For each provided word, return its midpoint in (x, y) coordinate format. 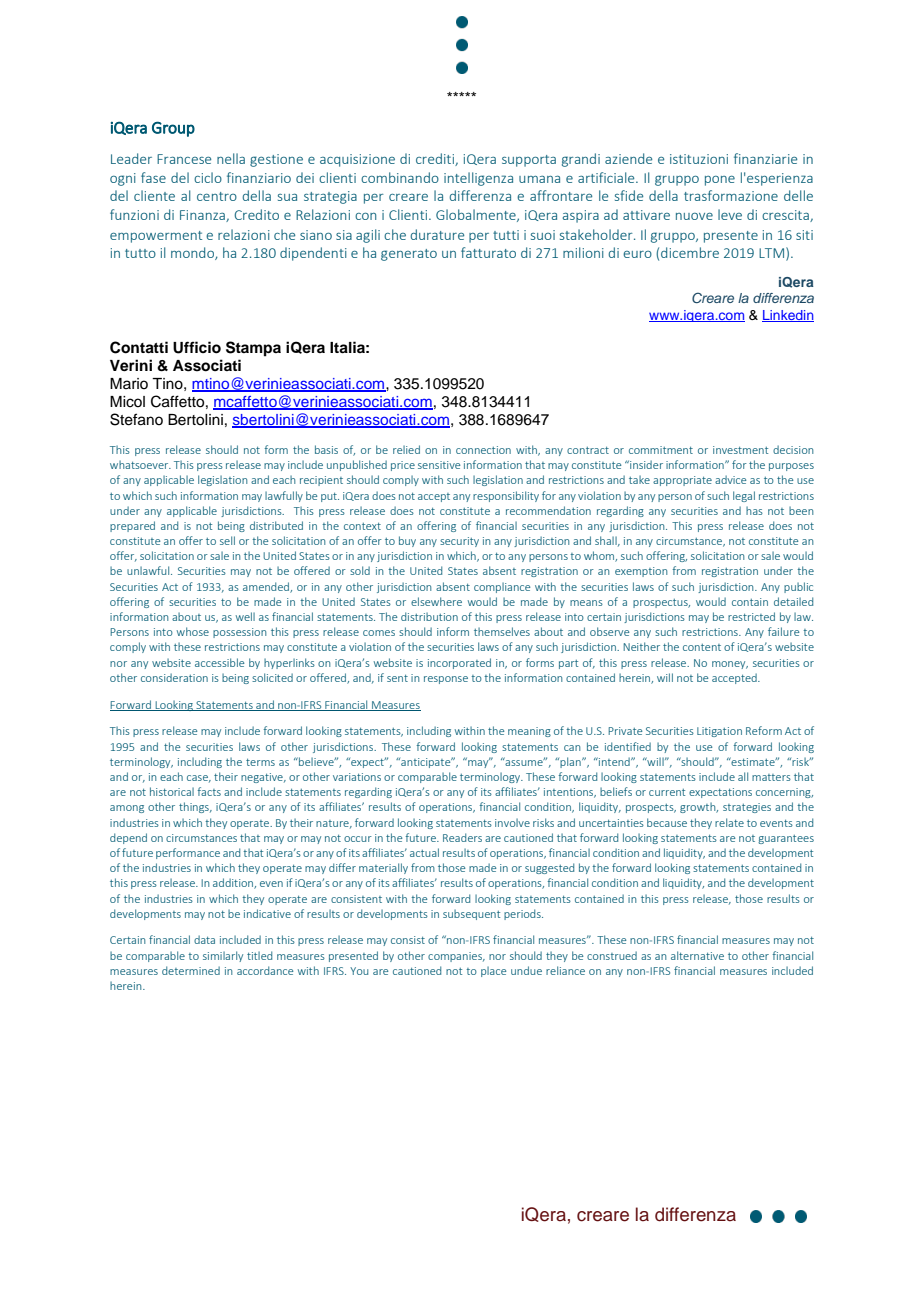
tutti (506, 235)
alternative (697, 955)
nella (231, 158)
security (459, 542)
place (493, 972)
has (754, 511)
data (204, 939)
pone (720, 181)
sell (227, 540)
